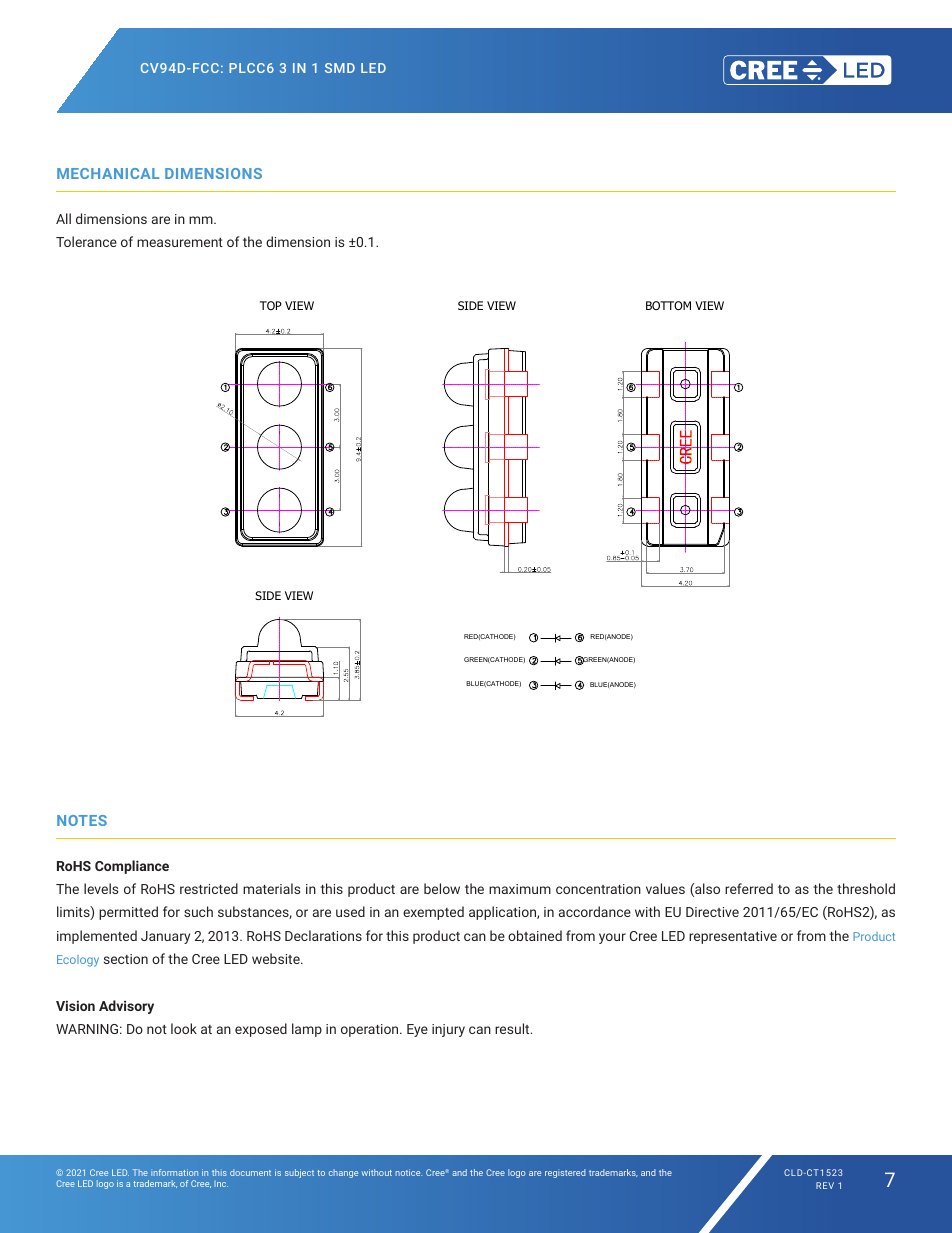 Image resolution: width=952 pixels, height=1233 pixels. Describe the element at coordinates (180, 242) in the image. I see `measurement` at that location.
